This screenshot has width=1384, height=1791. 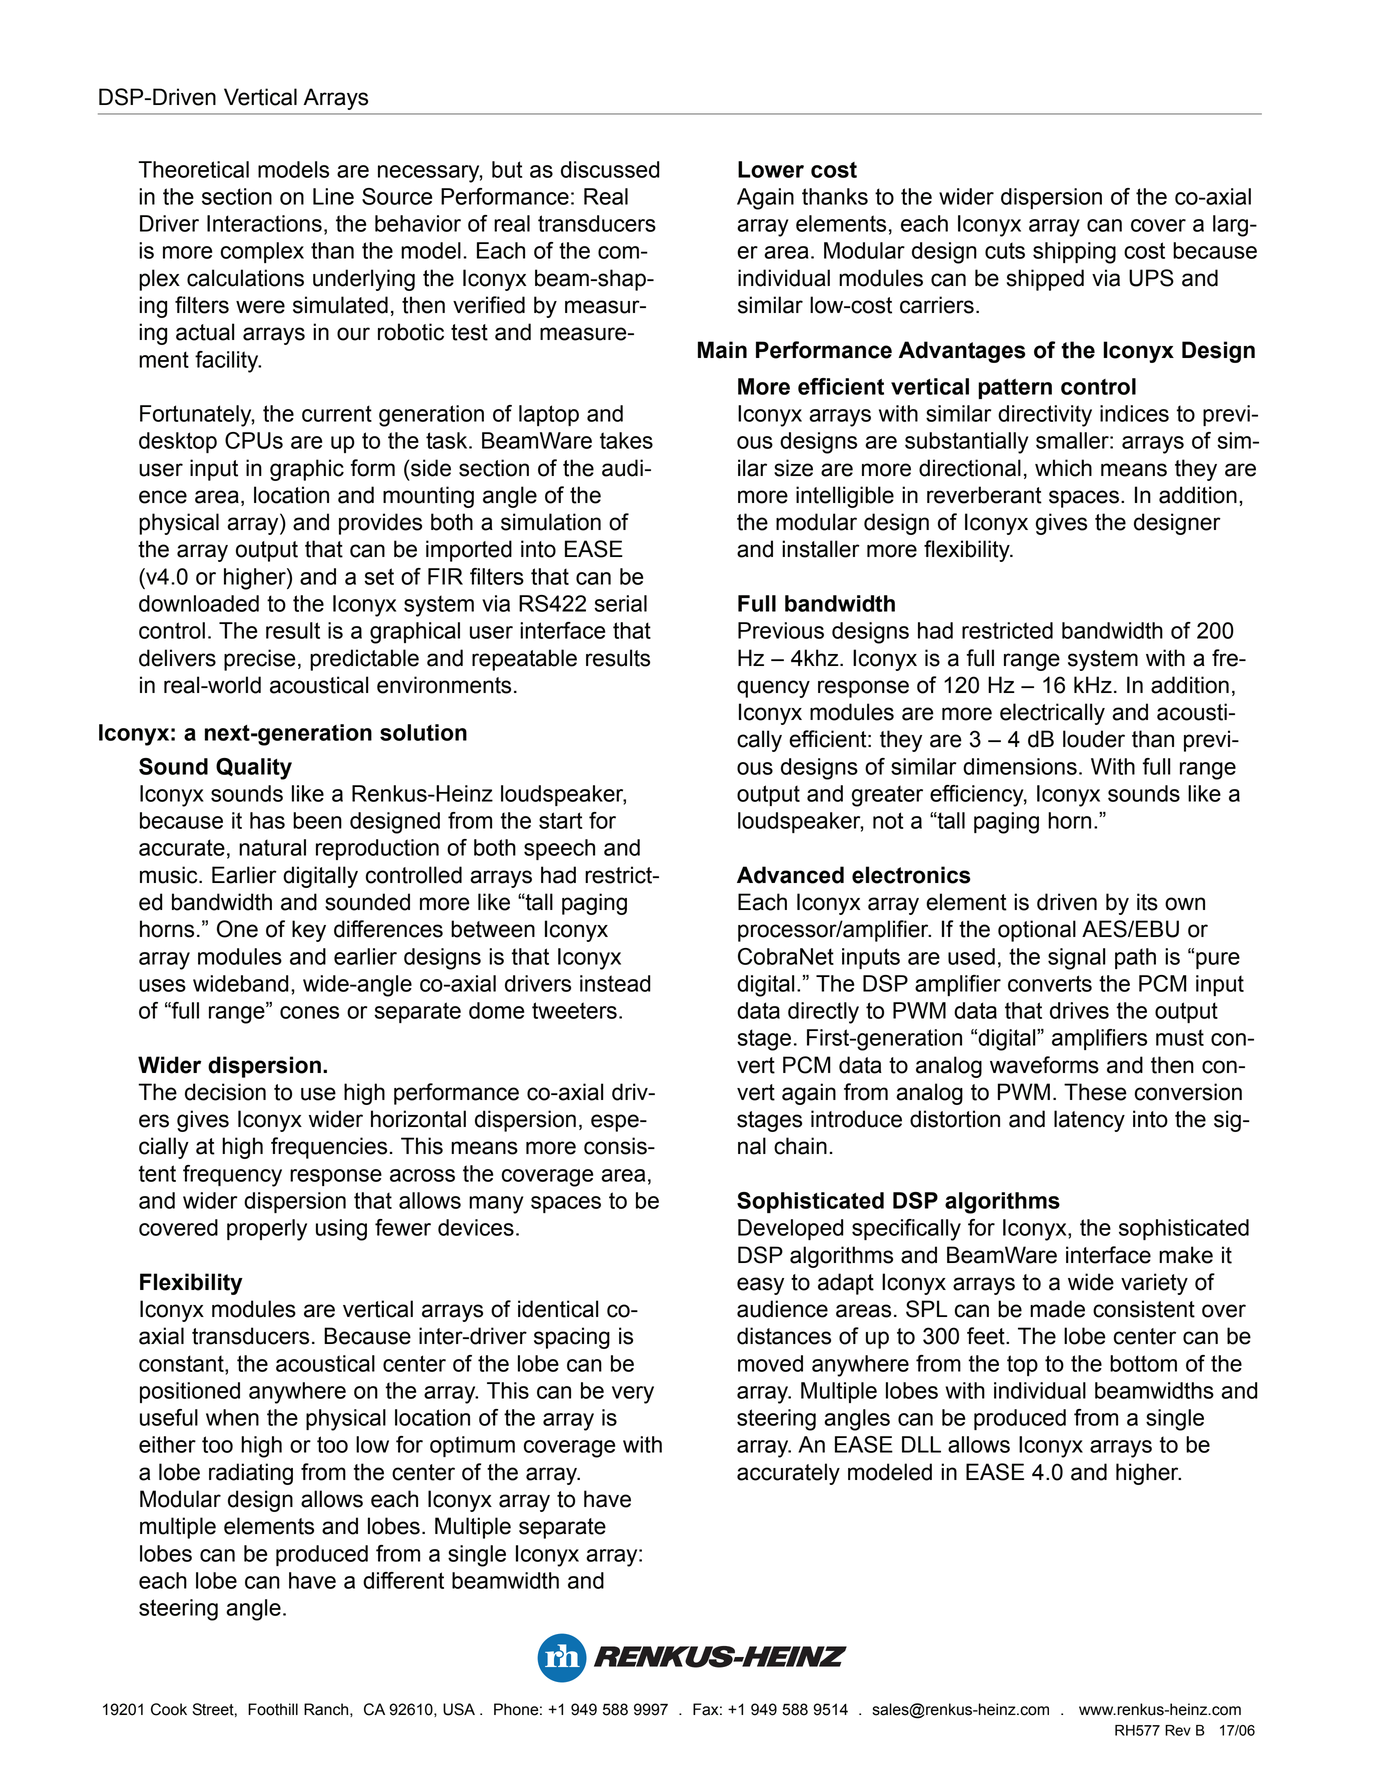 I want to click on instead, so click(x=615, y=983).
